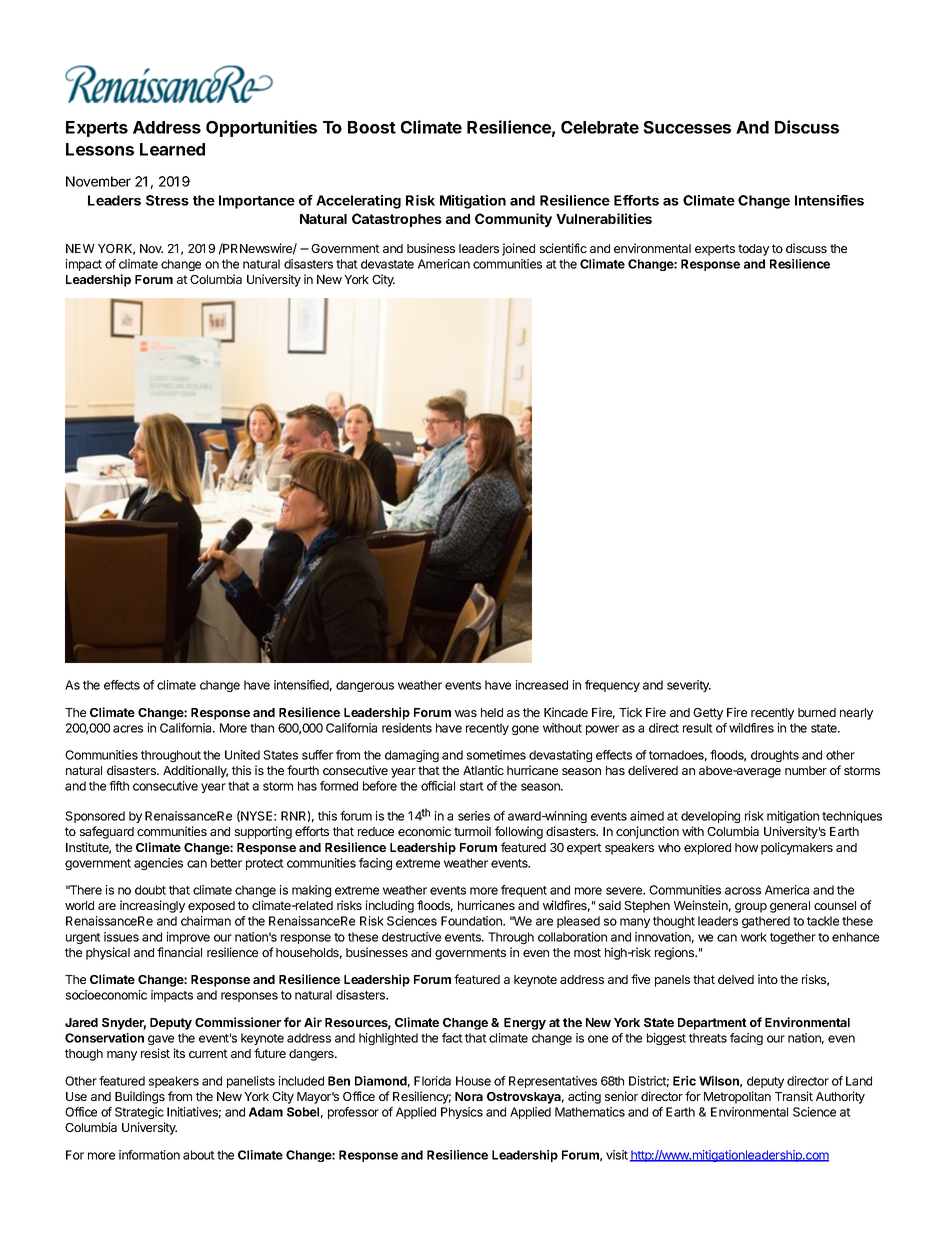 This screenshot has width=952, height=1233. I want to click on Physics, so click(462, 1113).
